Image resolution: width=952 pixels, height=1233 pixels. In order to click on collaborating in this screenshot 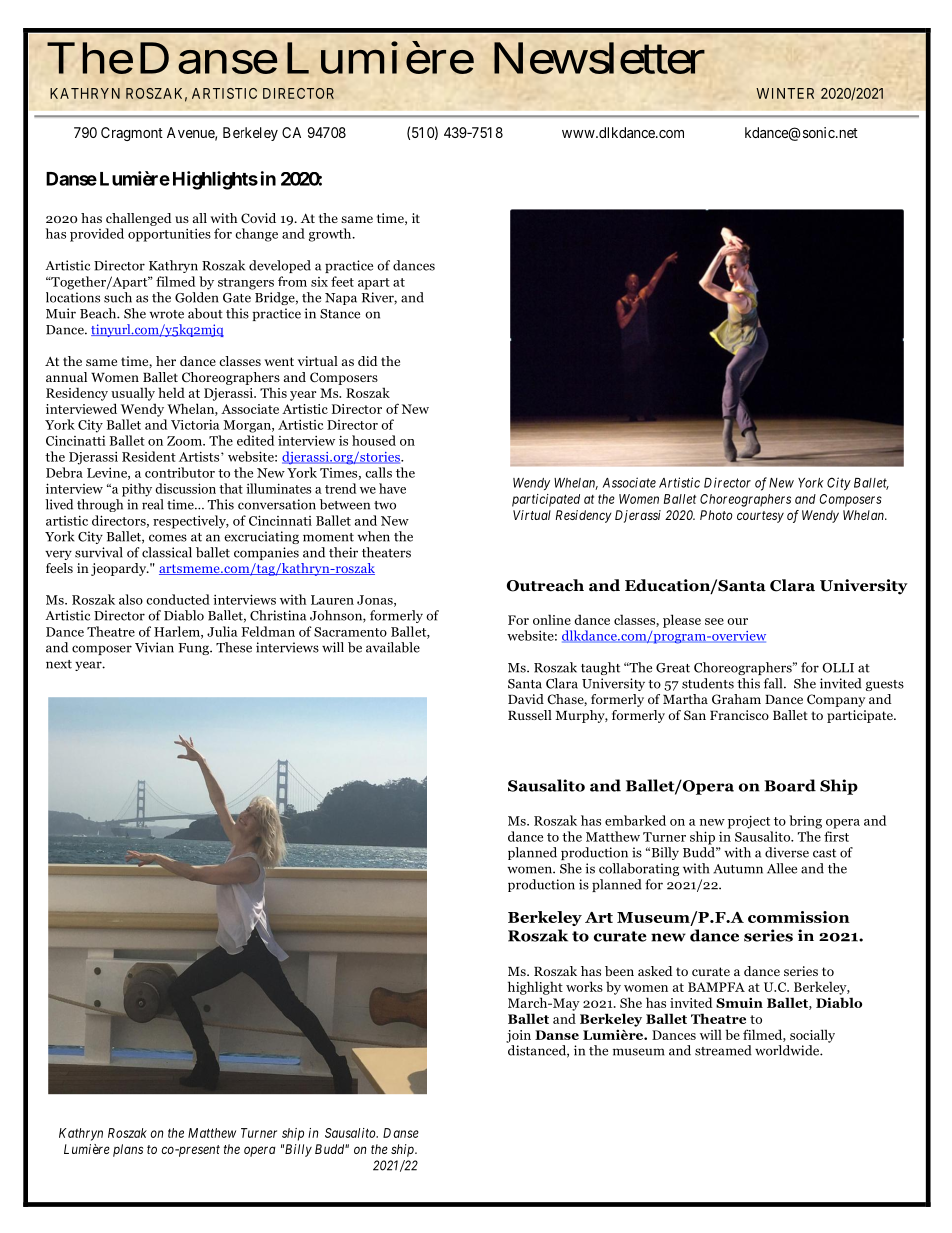, I will do `click(639, 869)`.
